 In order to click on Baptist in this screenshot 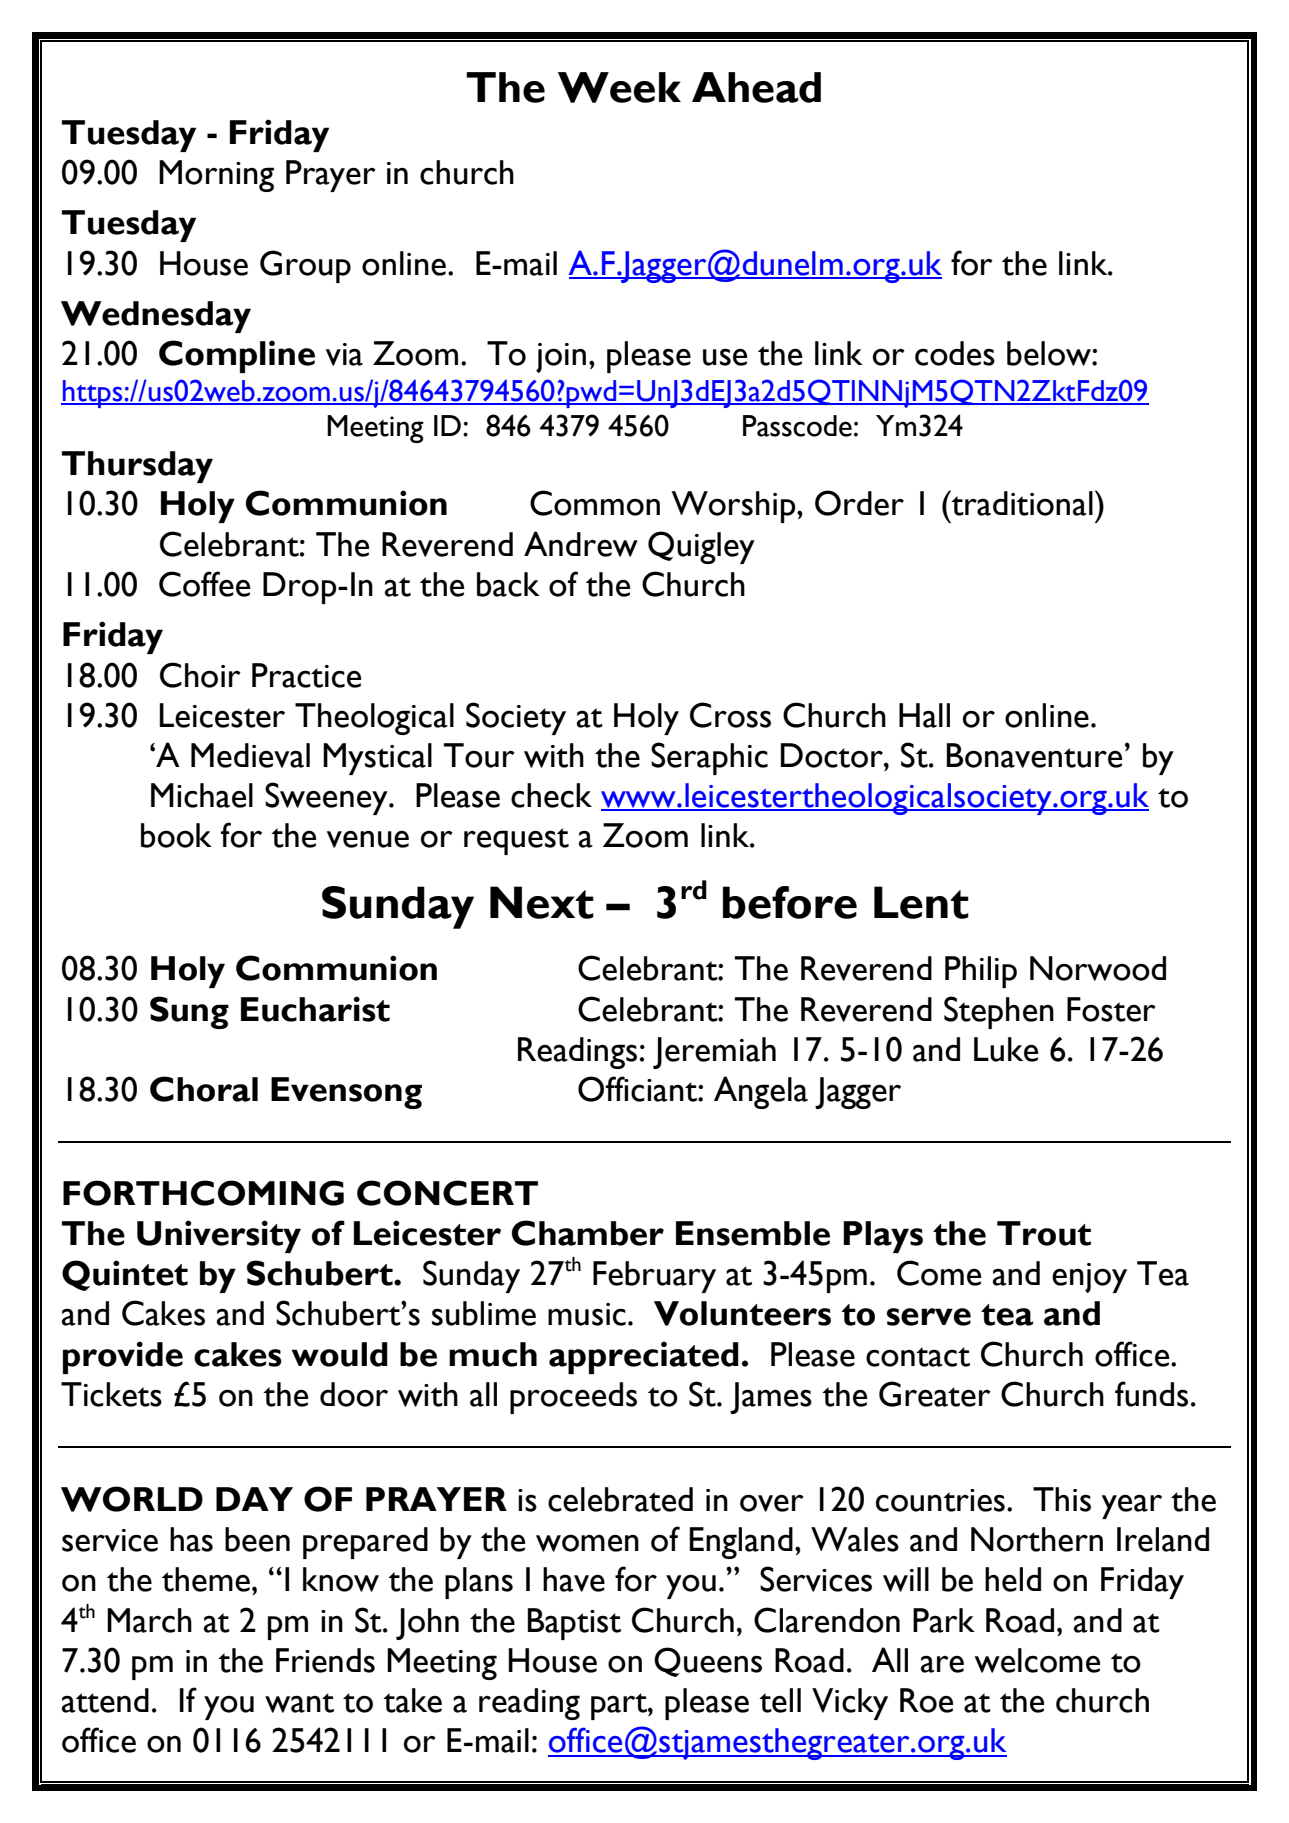, I will do `click(574, 1624)`.
